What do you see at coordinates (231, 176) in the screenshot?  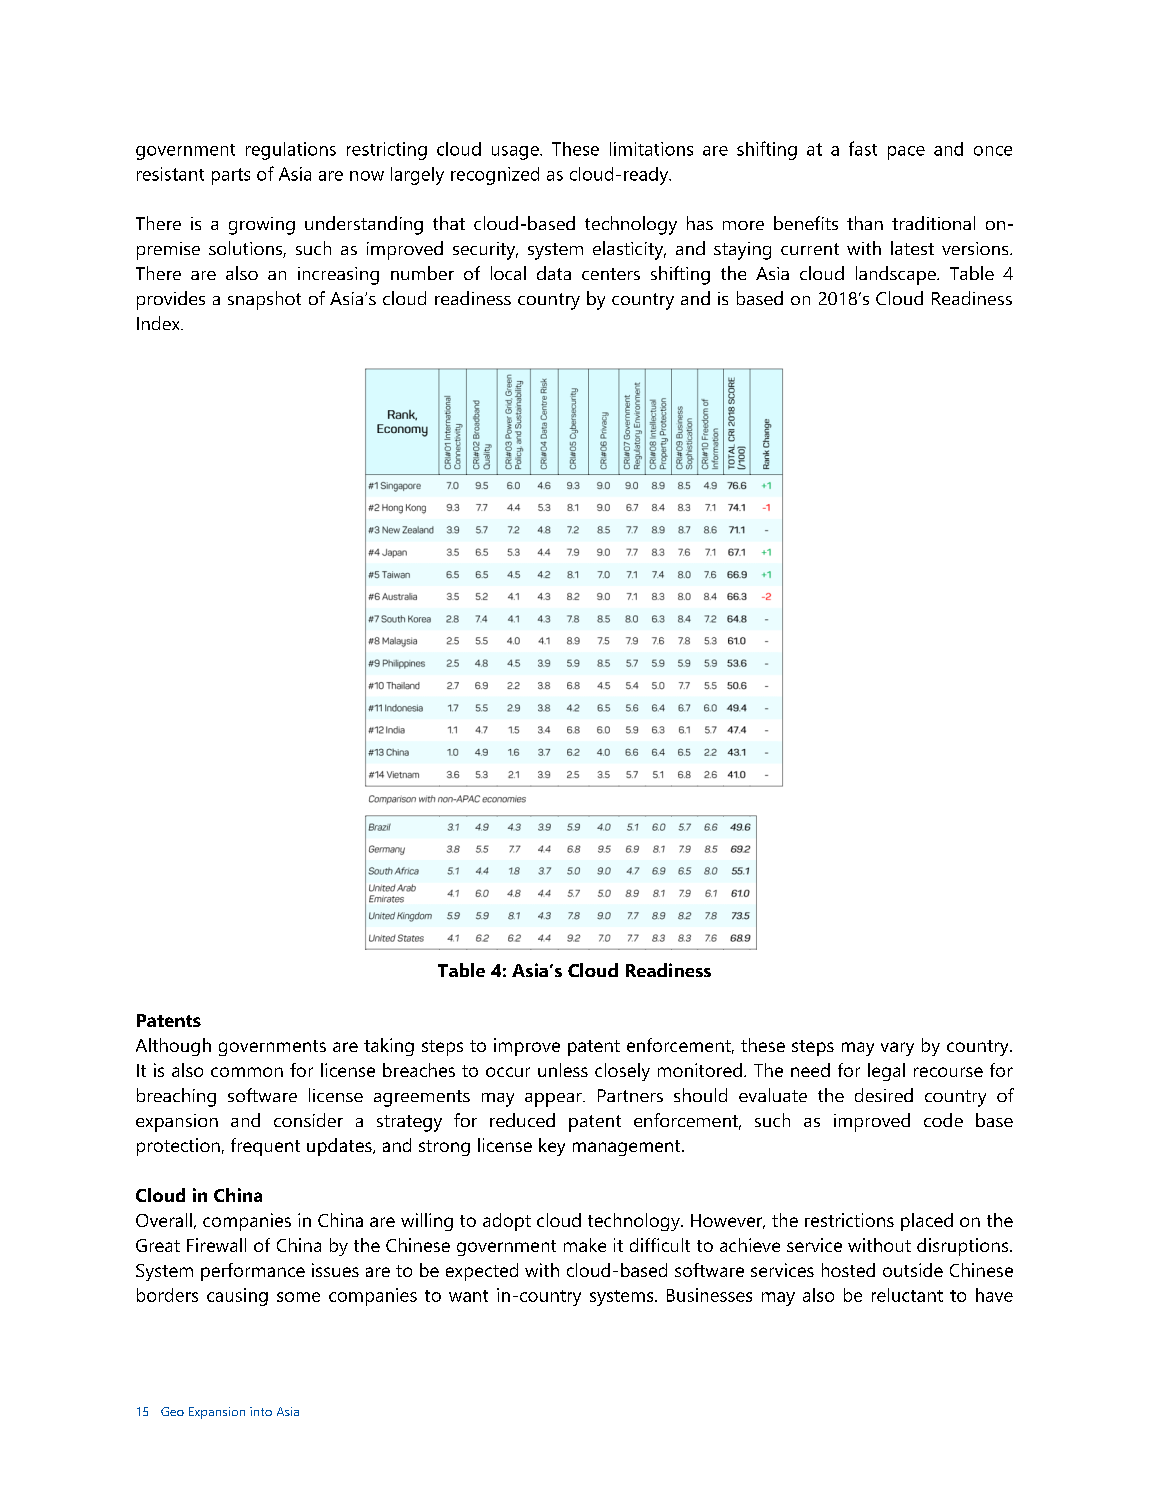 I see `parts` at bounding box center [231, 176].
